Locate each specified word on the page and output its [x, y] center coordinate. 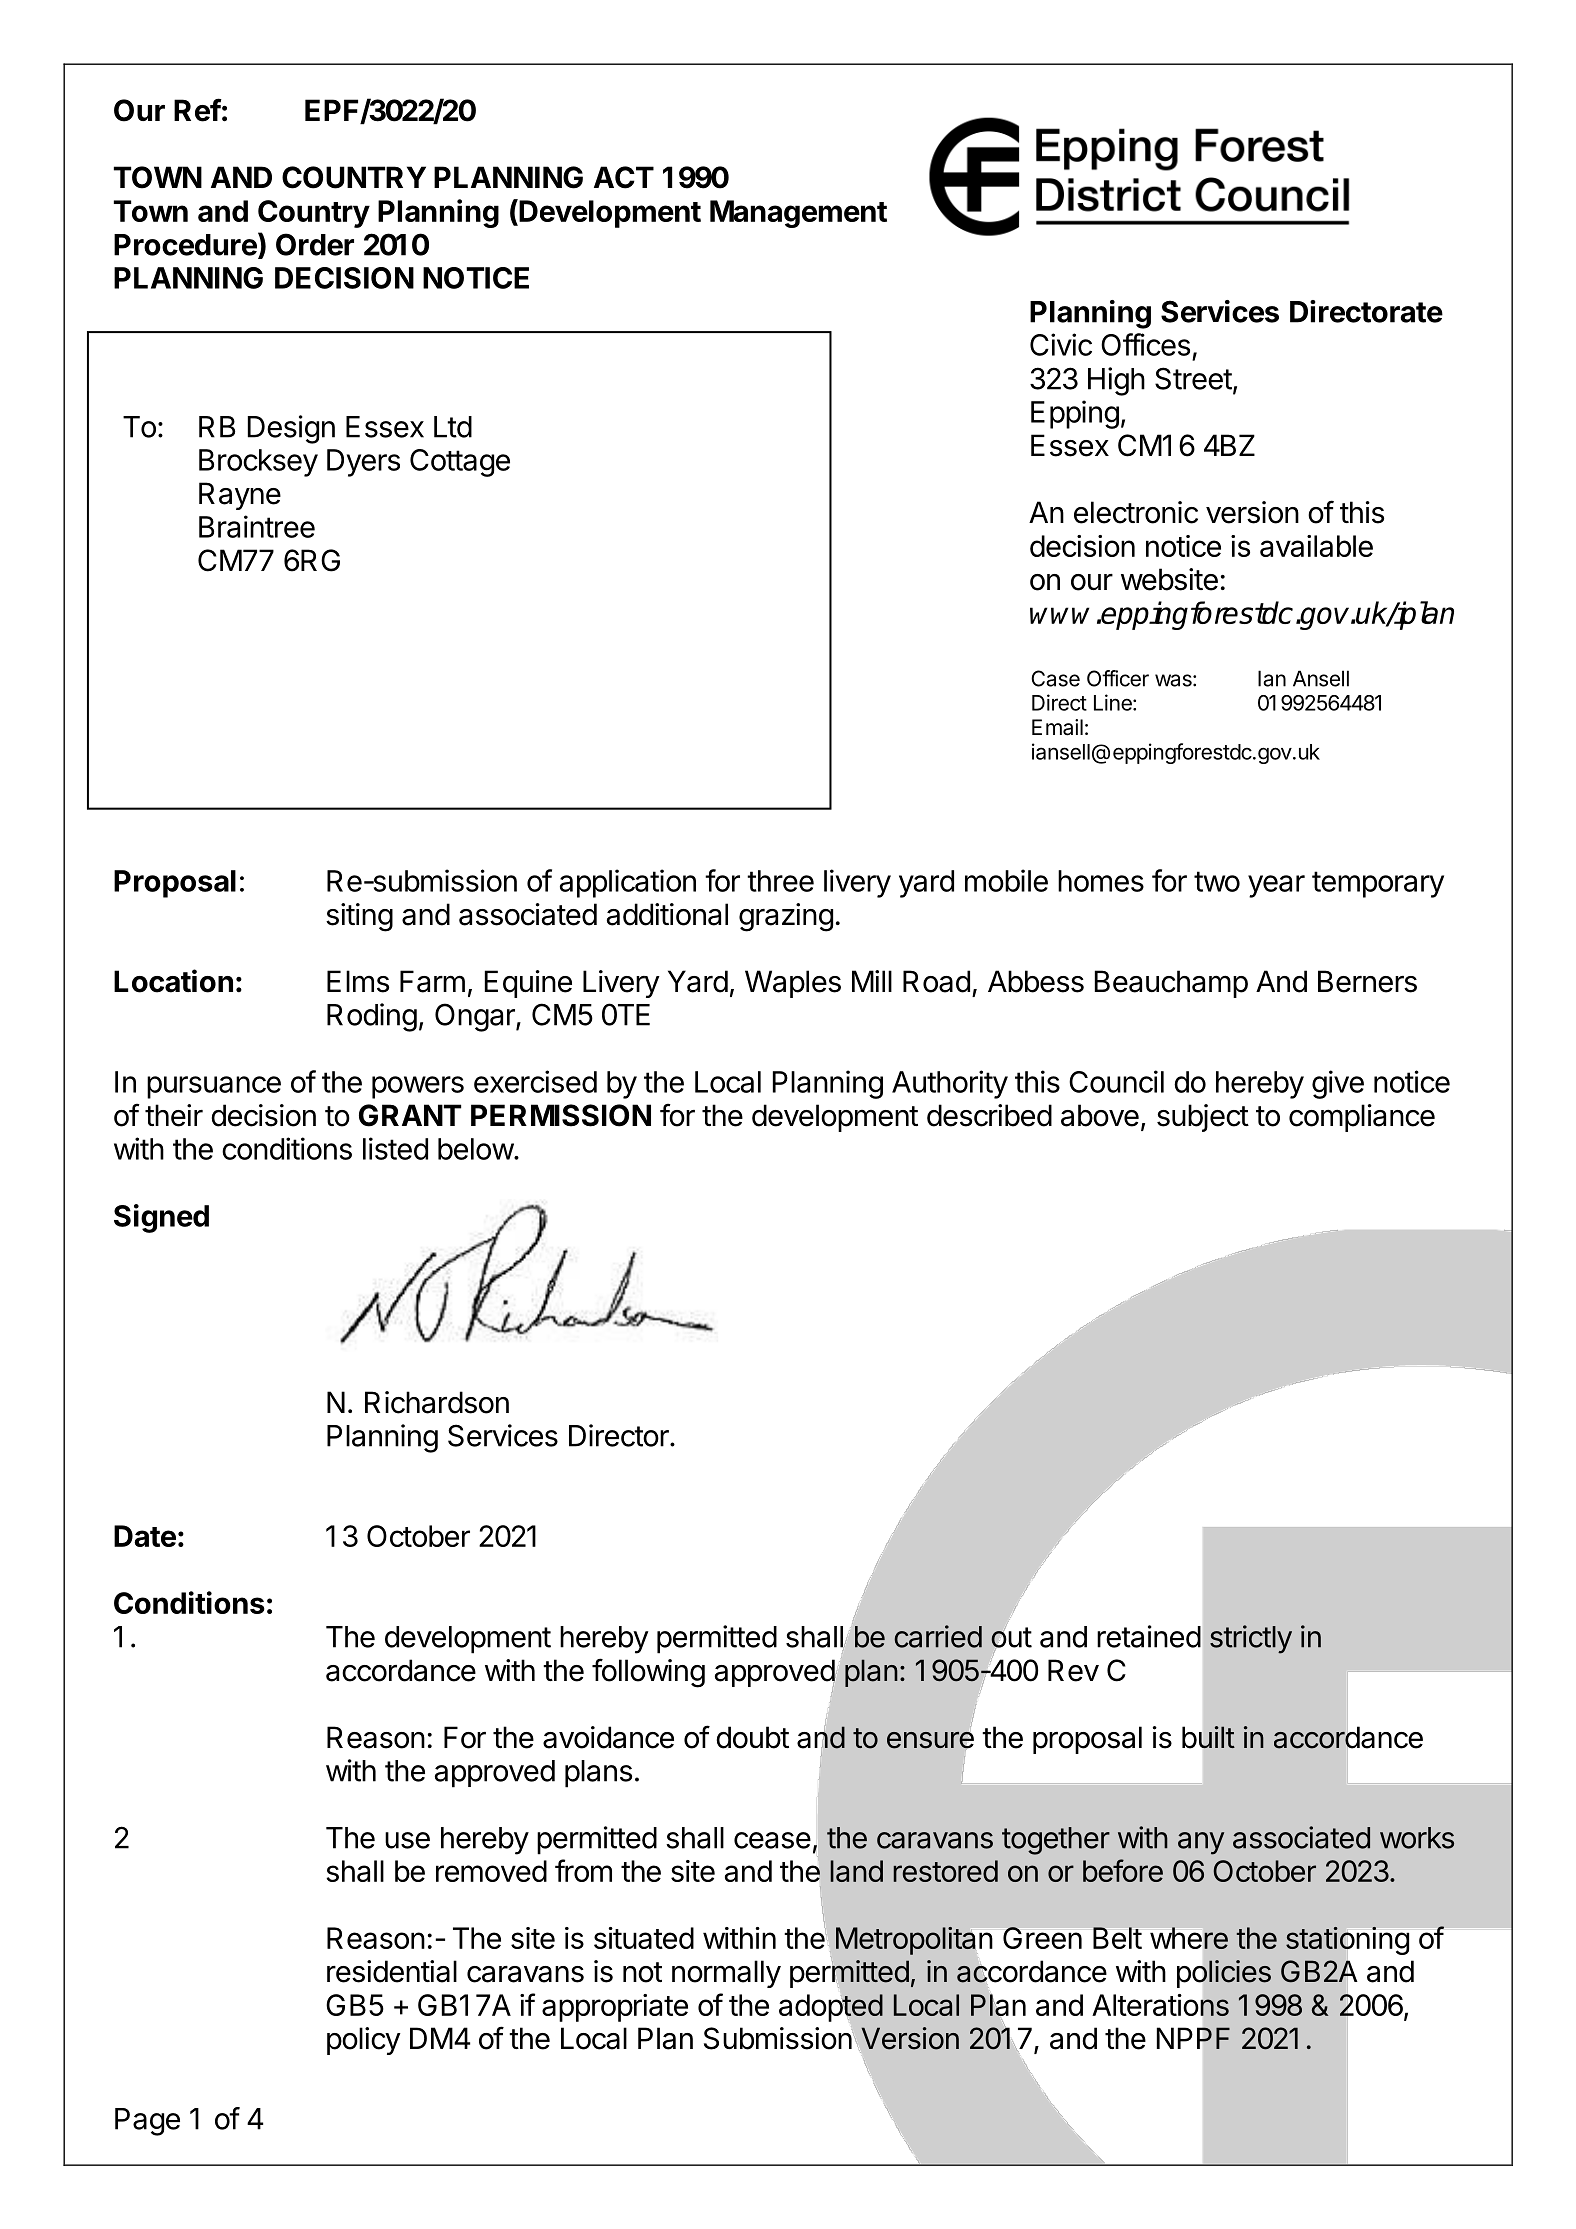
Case [1055, 678]
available [1316, 546]
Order [315, 244]
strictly [1251, 1639]
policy [364, 2041]
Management [798, 214]
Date [145, 1536]
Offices [1145, 344]
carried [938, 1636]
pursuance [214, 1087]
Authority [950, 1084]
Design [291, 429]
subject [1203, 1118]
